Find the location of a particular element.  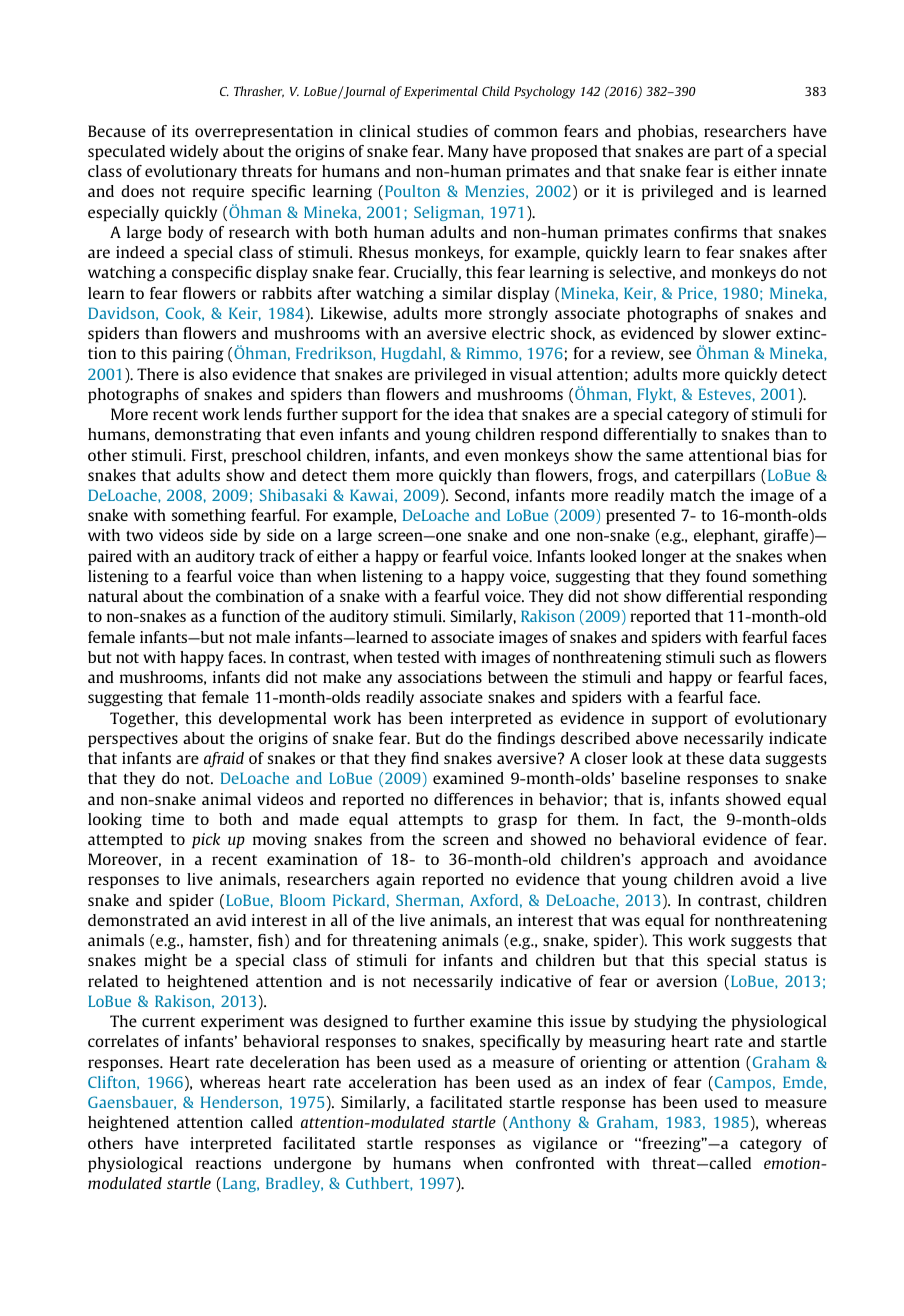

part is located at coordinates (729, 153).
